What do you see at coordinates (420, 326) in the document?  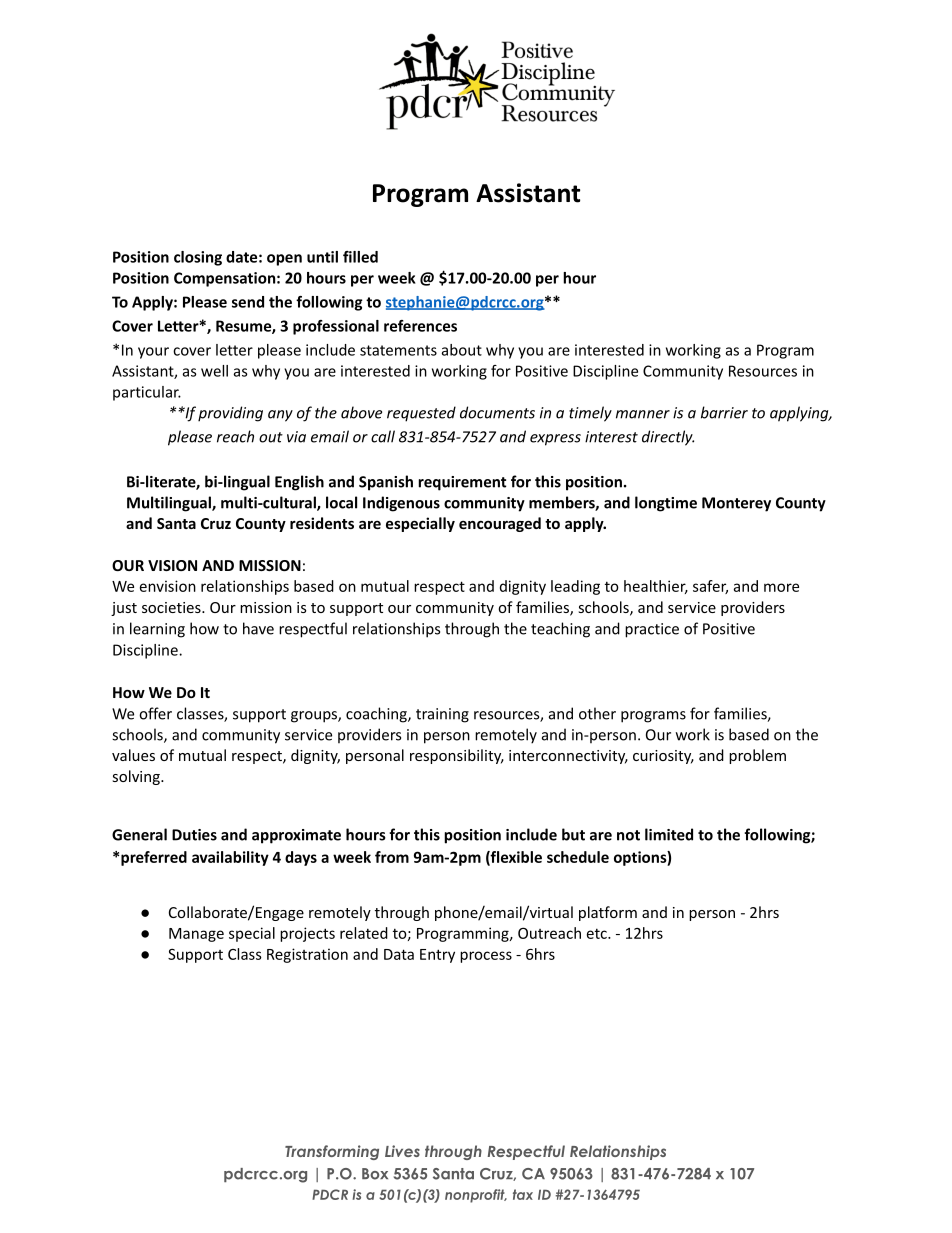 I see `references` at bounding box center [420, 326].
